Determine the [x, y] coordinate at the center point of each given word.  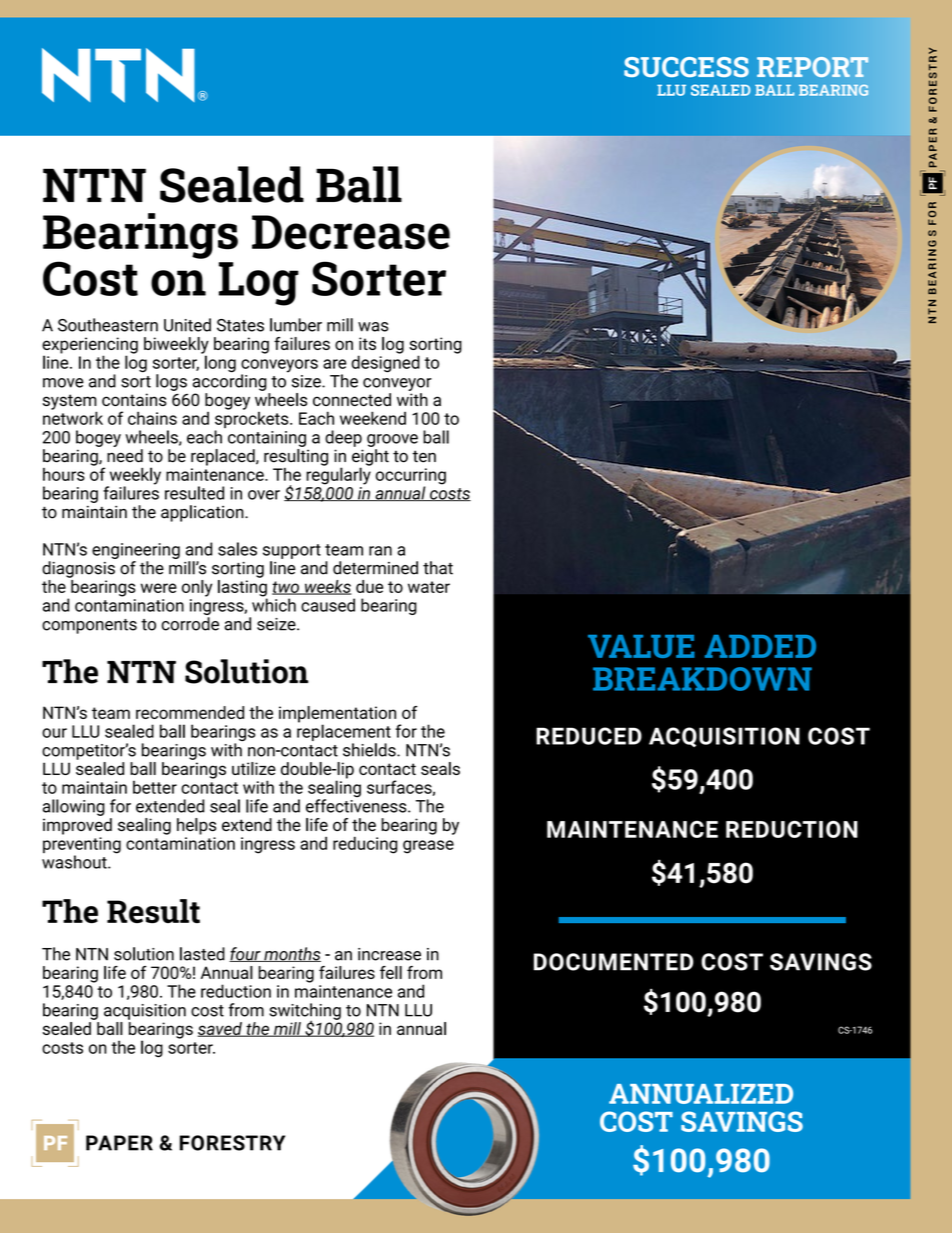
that [438, 568]
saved [221, 1029]
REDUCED [589, 736]
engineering [136, 551]
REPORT [812, 67]
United [187, 325]
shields [370, 750]
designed [385, 363]
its [367, 343]
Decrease [351, 232]
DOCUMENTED [613, 962]
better [155, 787]
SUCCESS [686, 67]
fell [391, 972]
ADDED [760, 646]
